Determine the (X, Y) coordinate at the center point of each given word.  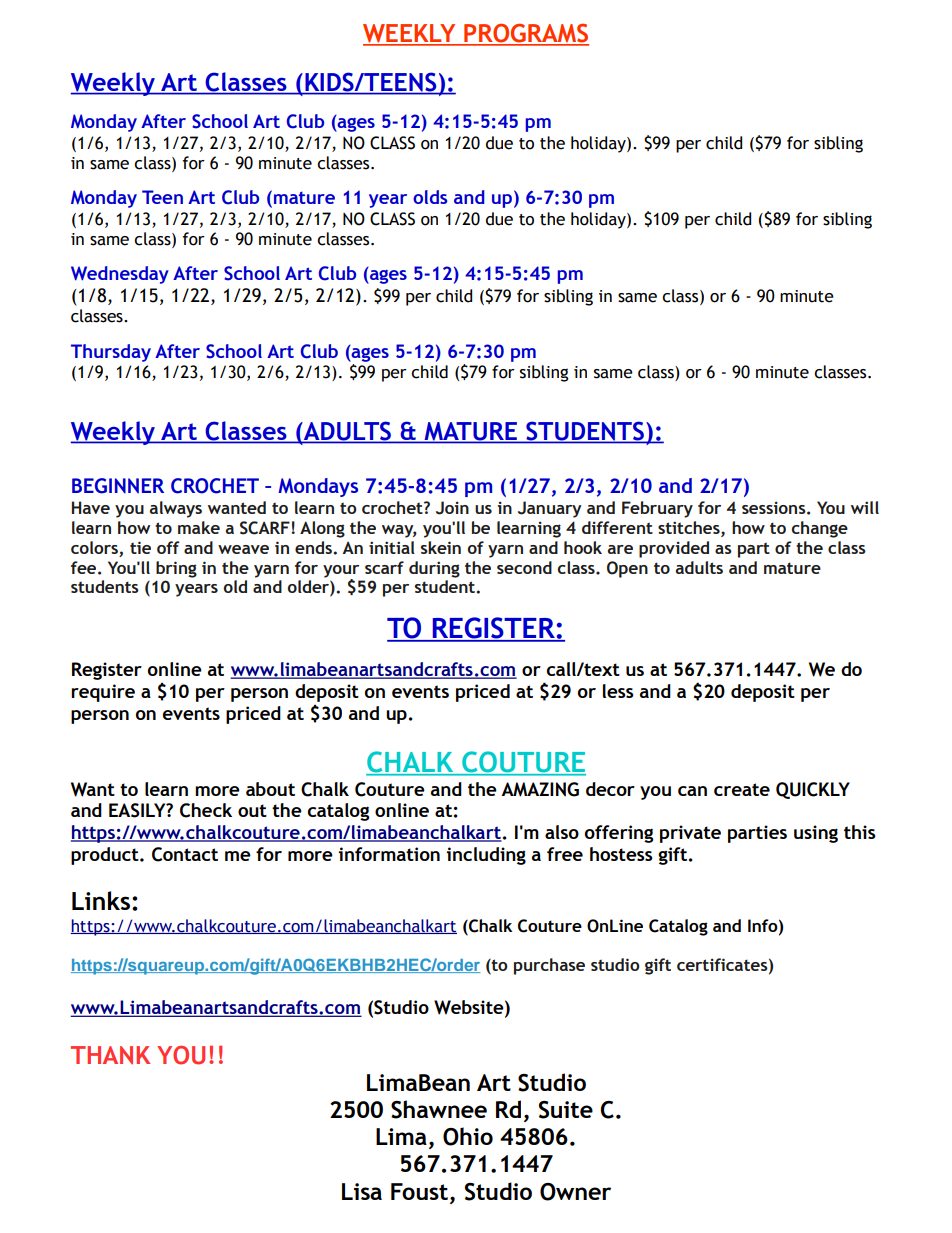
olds (430, 197)
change (820, 529)
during (434, 569)
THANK (110, 1055)
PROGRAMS (525, 34)
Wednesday (120, 275)
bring (176, 569)
